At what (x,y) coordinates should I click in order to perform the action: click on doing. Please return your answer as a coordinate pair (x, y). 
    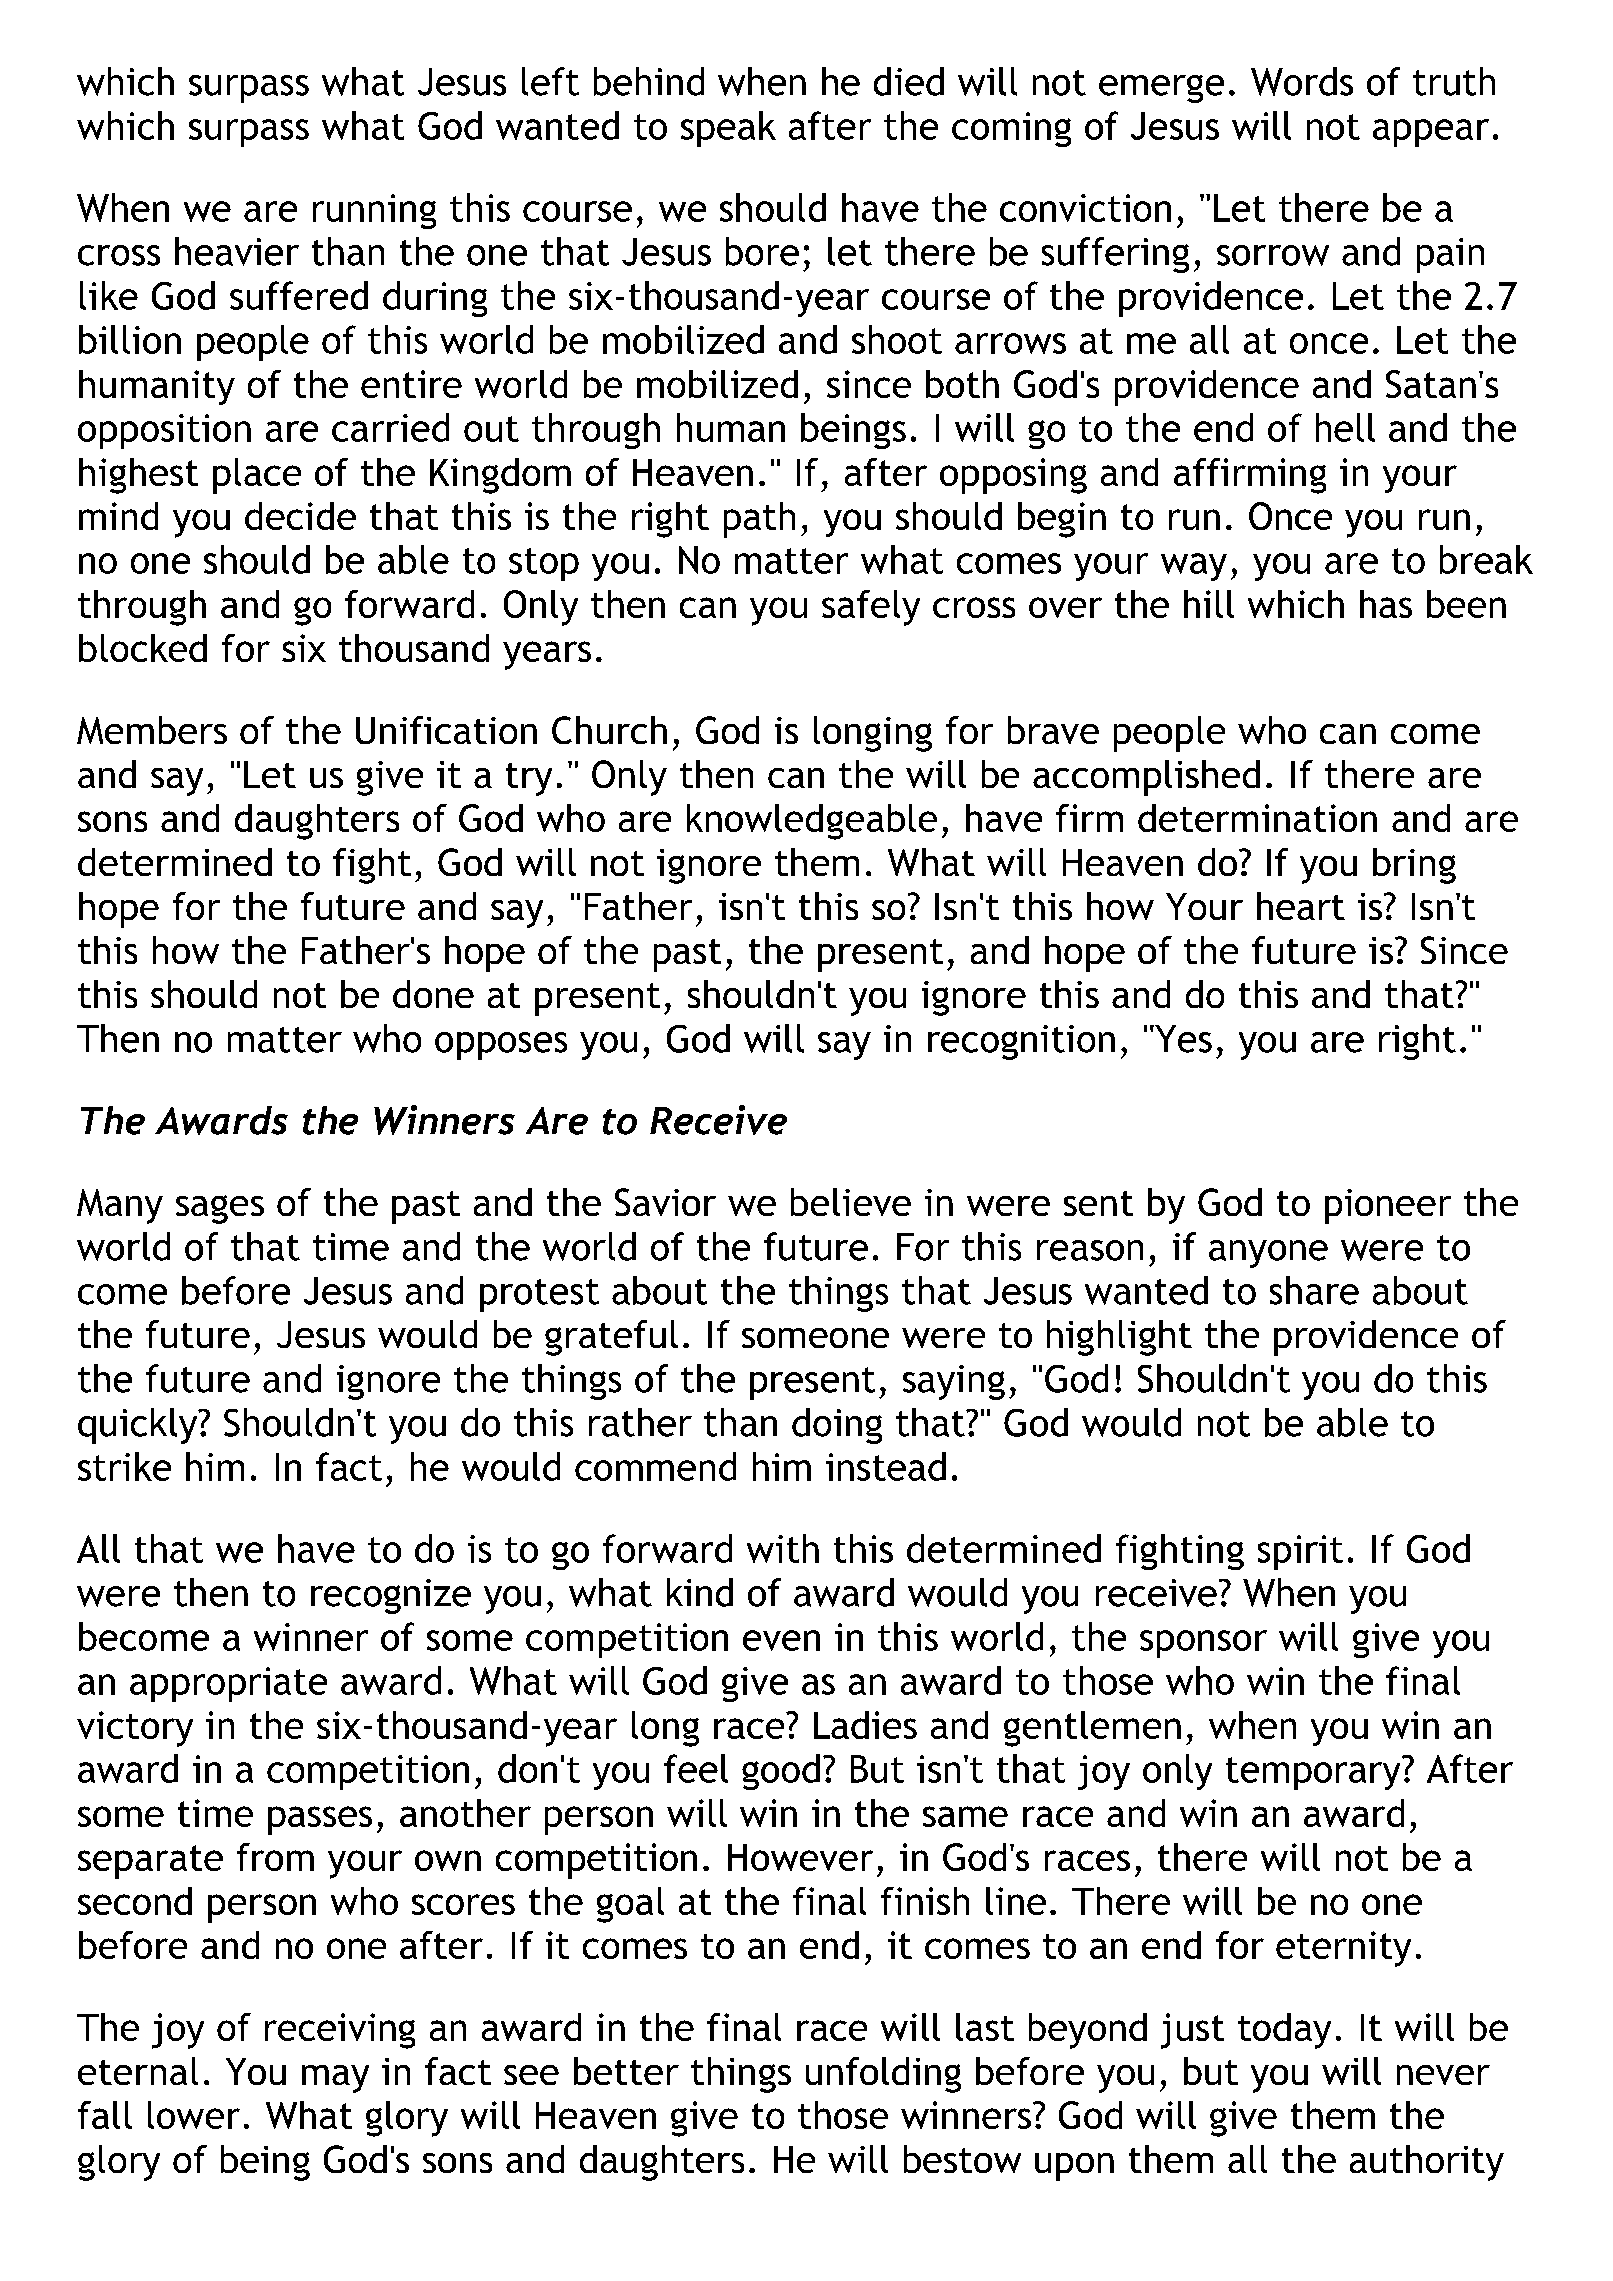
    Looking at the image, I should click on (837, 1426).
